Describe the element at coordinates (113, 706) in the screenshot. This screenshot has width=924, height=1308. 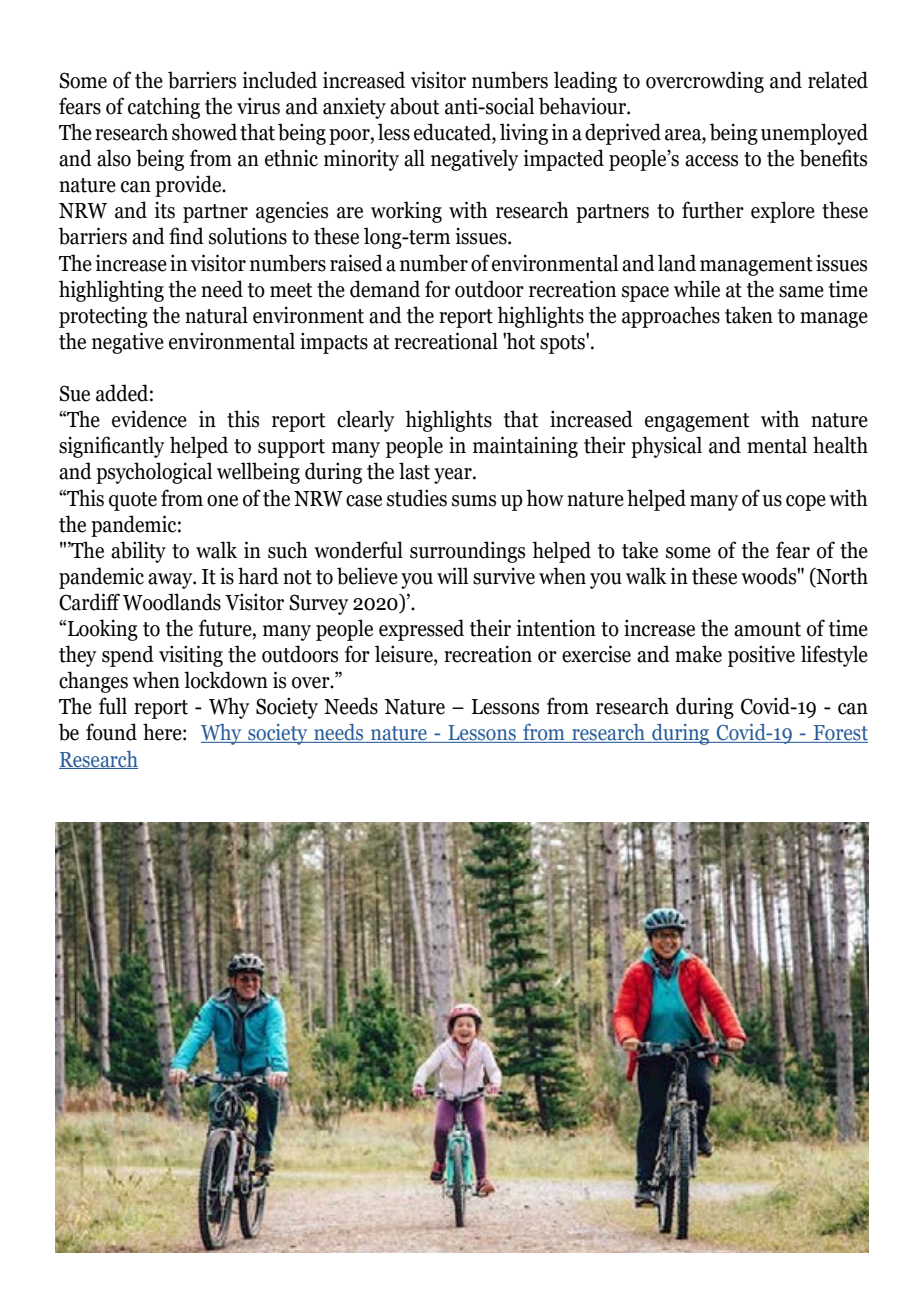
I see `full` at that location.
